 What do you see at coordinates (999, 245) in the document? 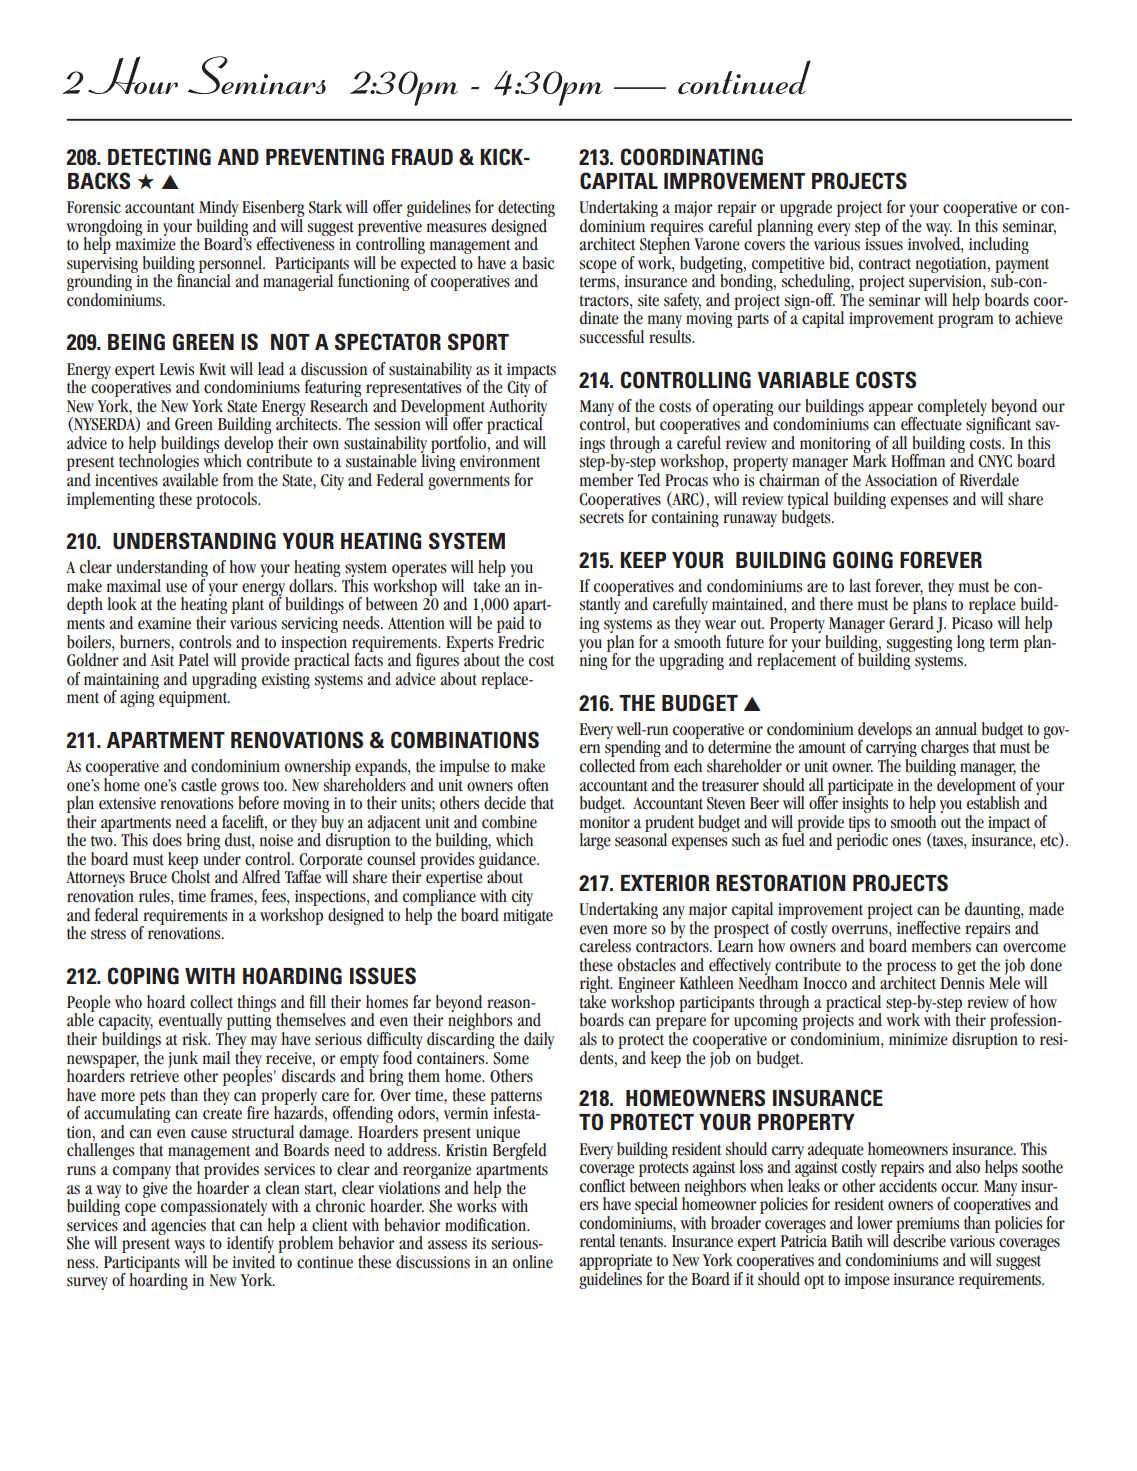
I see `including` at bounding box center [999, 245].
